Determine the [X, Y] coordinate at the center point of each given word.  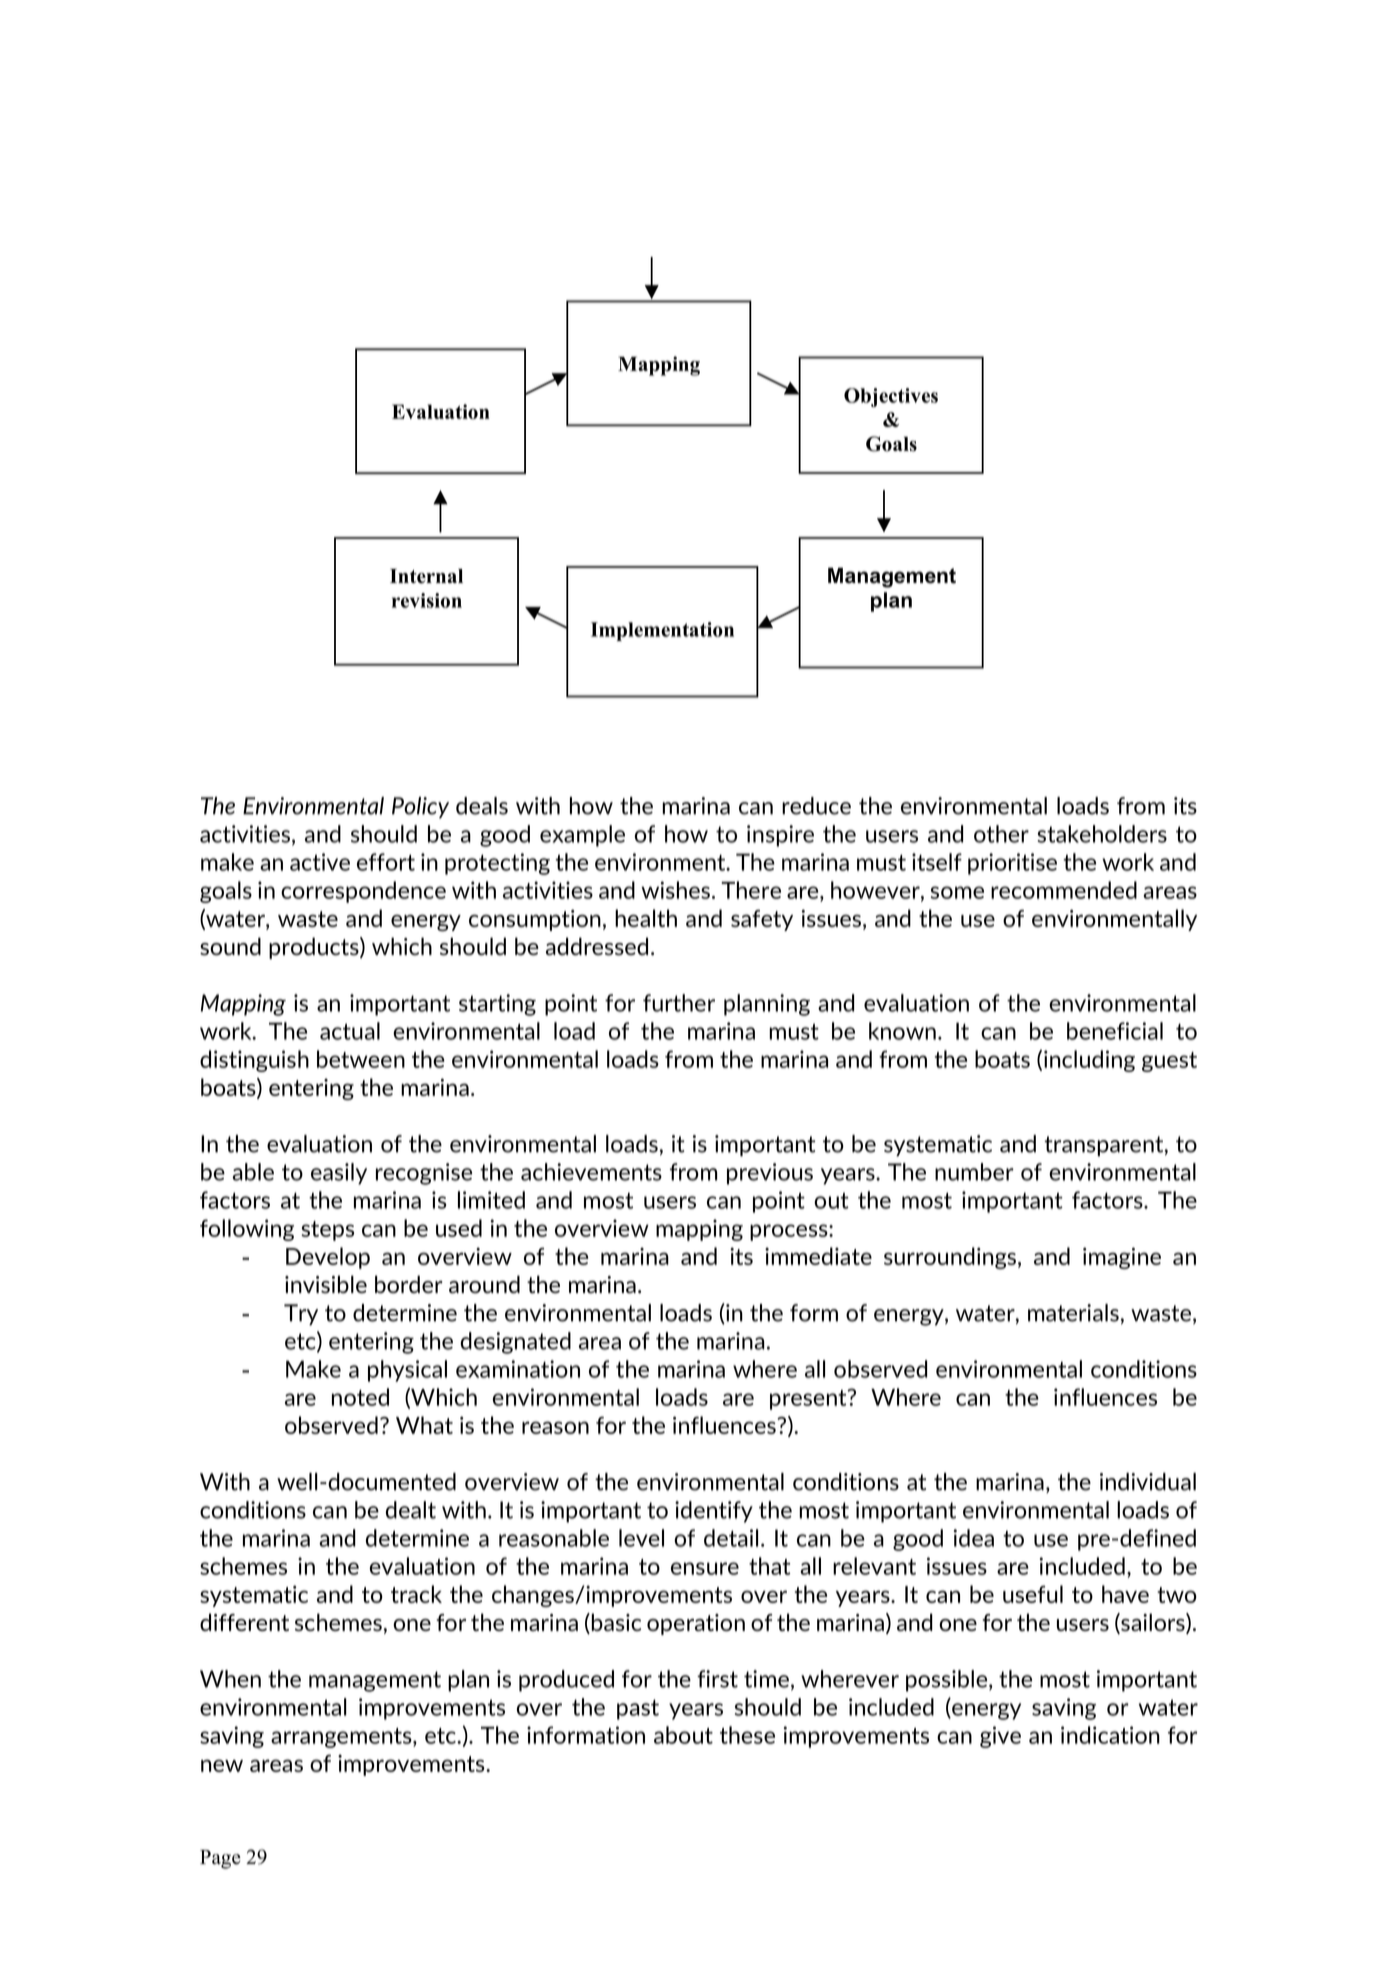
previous [770, 1174]
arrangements [342, 1738]
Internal [426, 576]
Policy [420, 808]
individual [1148, 1482]
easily [339, 1174]
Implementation [662, 631]
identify [714, 1512]
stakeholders [1102, 834]
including [1089, 1061]
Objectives [891, 397]
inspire [780, 836]
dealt [411, 1510]
